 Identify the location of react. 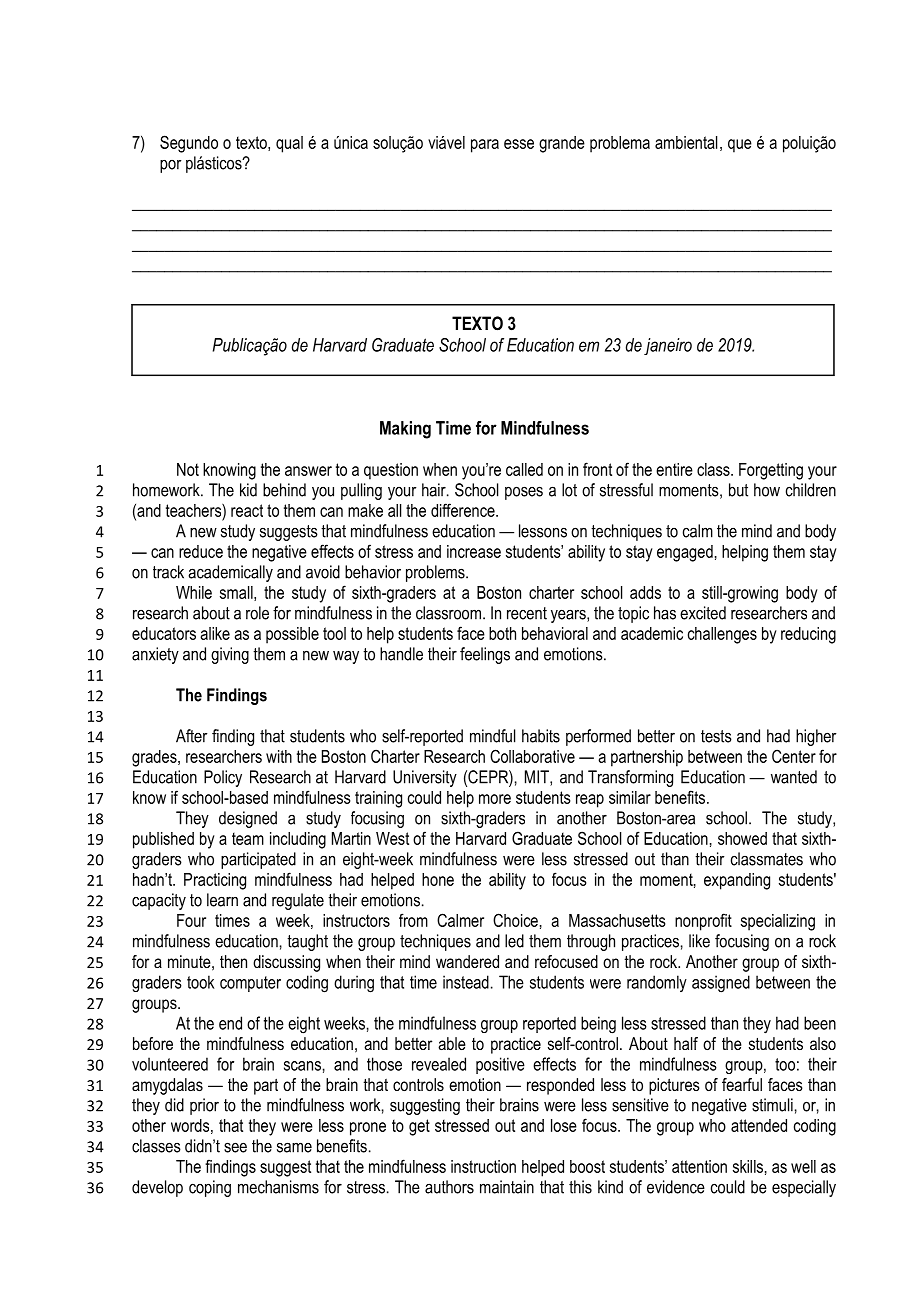
(247, 510).
